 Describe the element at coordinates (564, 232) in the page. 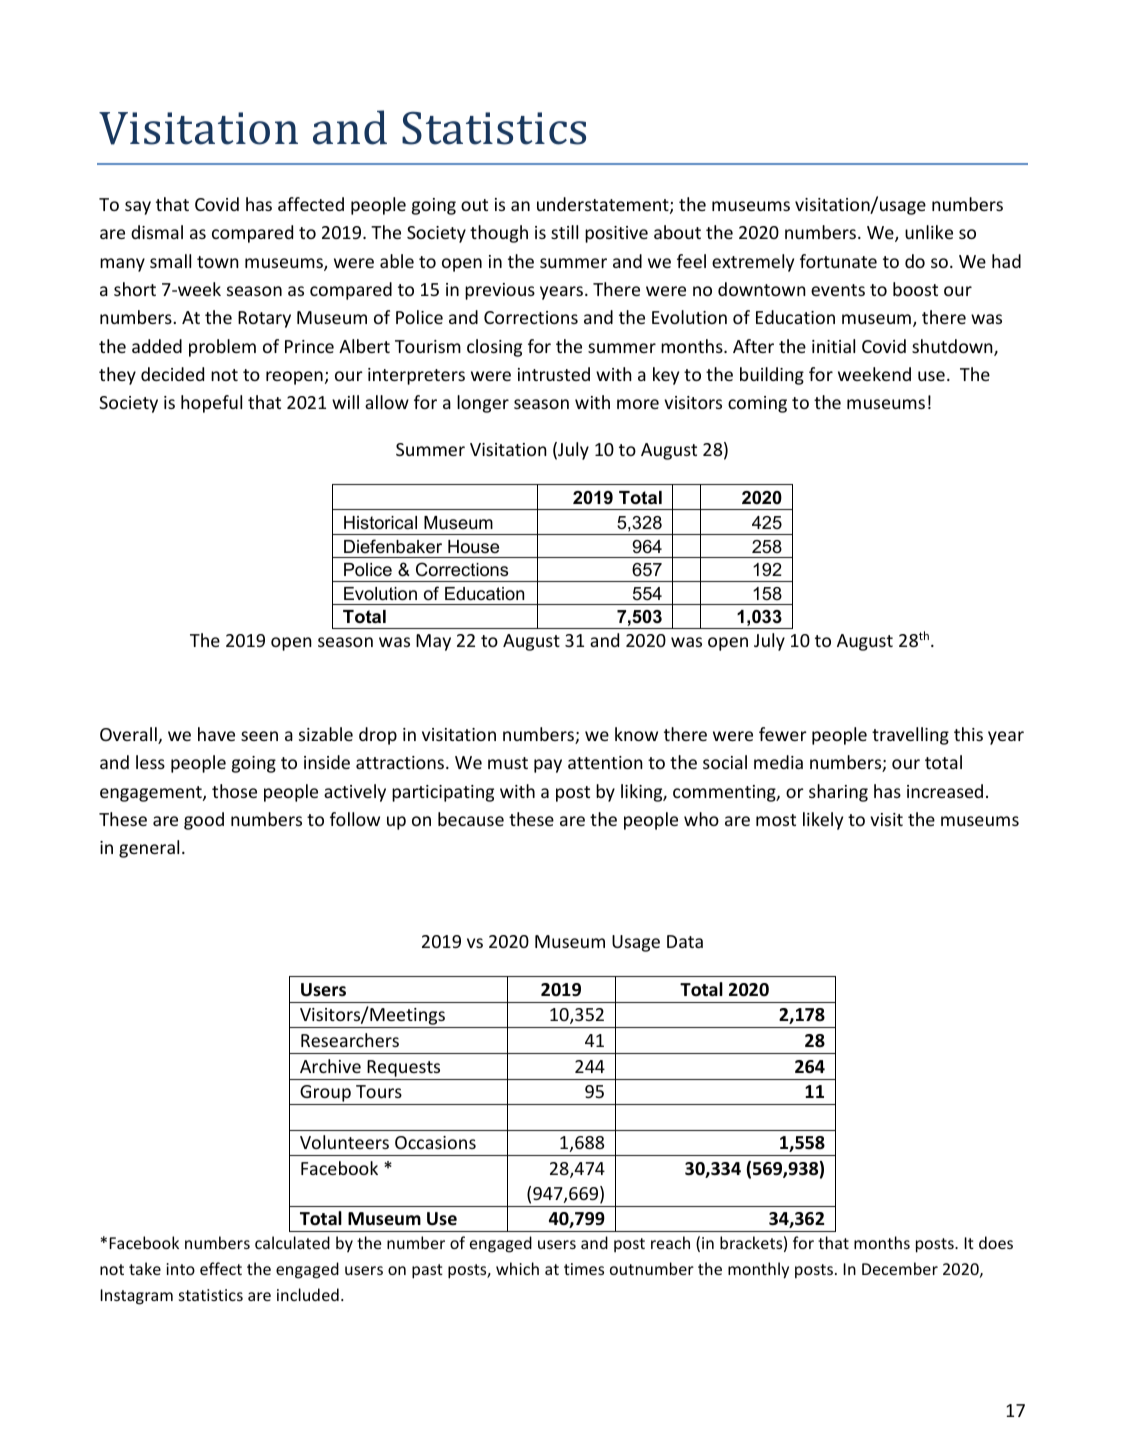

I see `still` at that location.
